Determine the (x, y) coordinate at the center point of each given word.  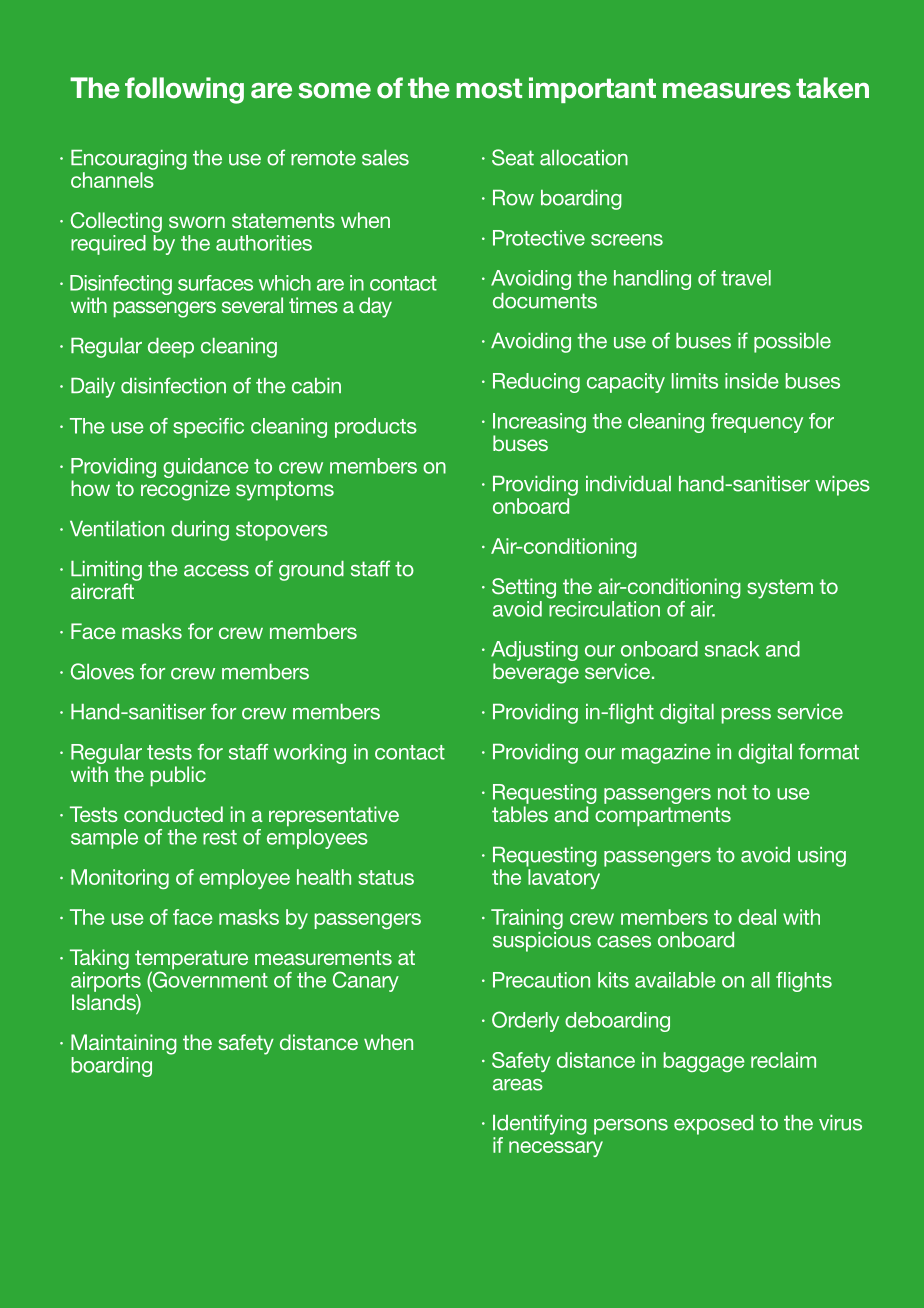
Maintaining (124, 1044)
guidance (206, 469)
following (184, 90)
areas (518, 1085)
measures (727, 91)
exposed (713, 1125)
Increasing (539, 424)
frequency (757, 423)
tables (520, 814)
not (732, 792)
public (178, 776)
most (489, 88)
